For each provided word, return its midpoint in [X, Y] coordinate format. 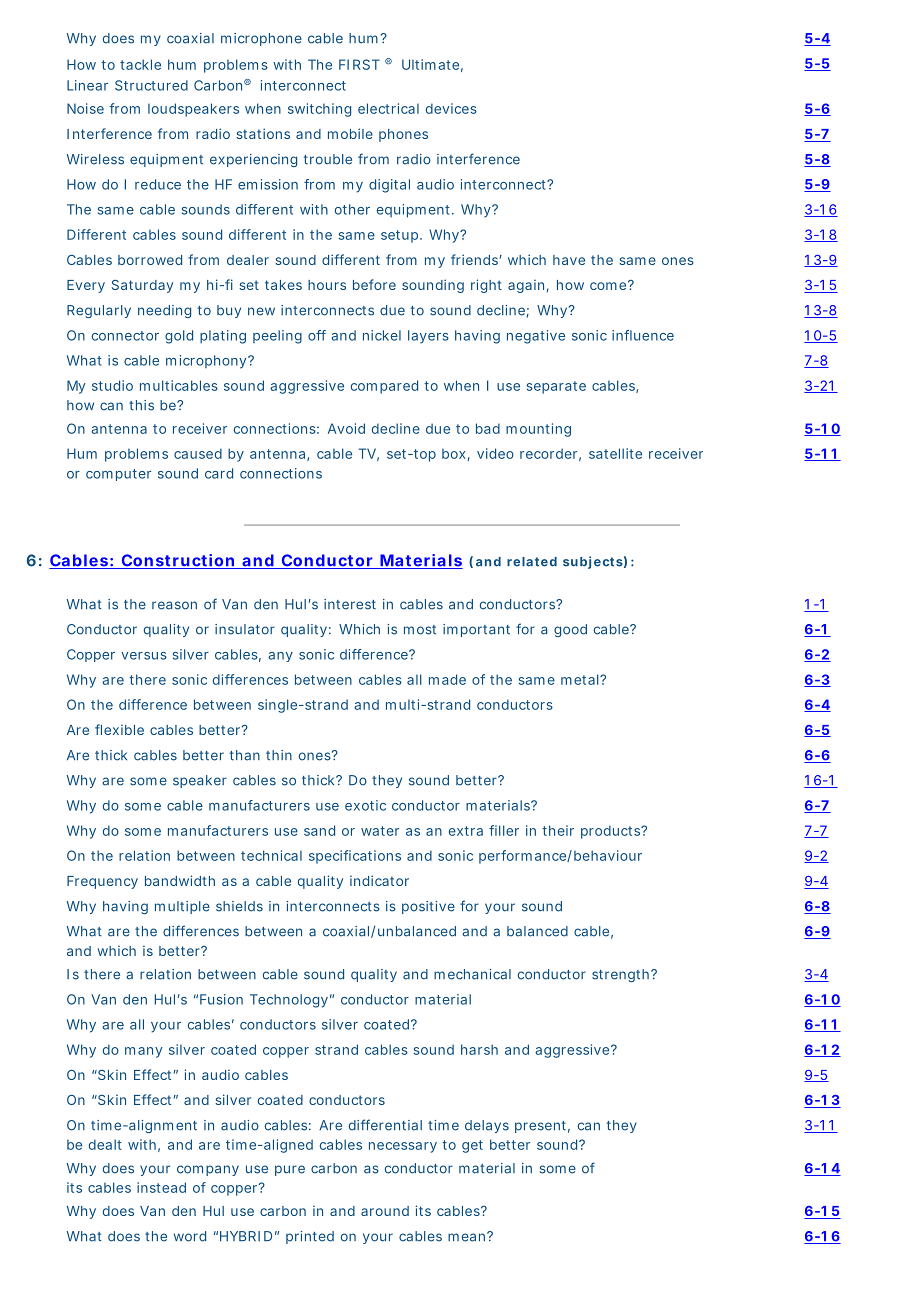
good [570, 630]
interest [350, 604]
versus [144, 656]
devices [451, 108]
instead [161, 1187]
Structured [151, 85]
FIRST [359, 64]
